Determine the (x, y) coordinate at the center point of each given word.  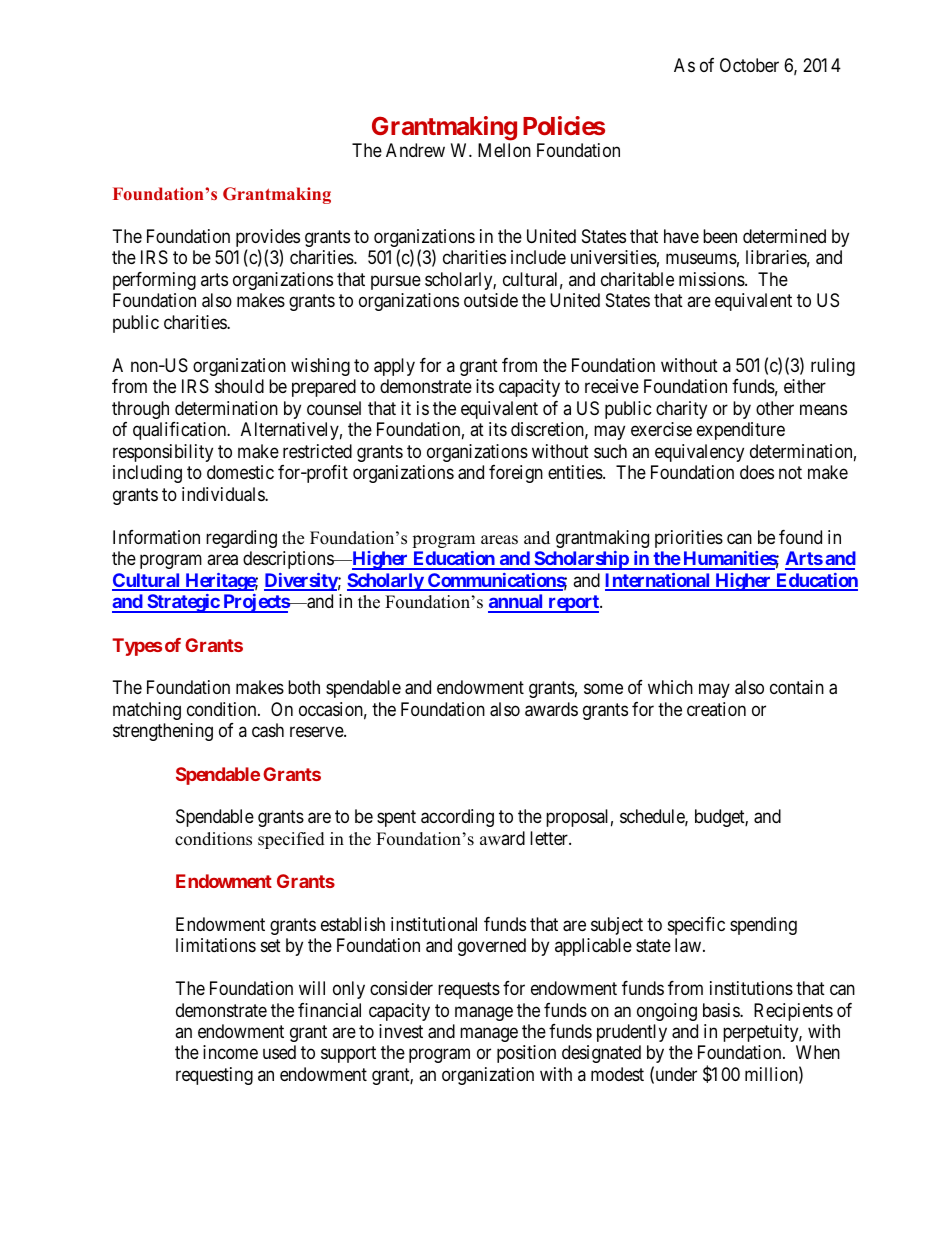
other (775, 408)
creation (716, 709)
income (230, 1052)
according (457, 818)
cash (268, 730)
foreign (516, 474)
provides (268, 239)
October (749, 65)
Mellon (504, 150)
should (239, 386)
